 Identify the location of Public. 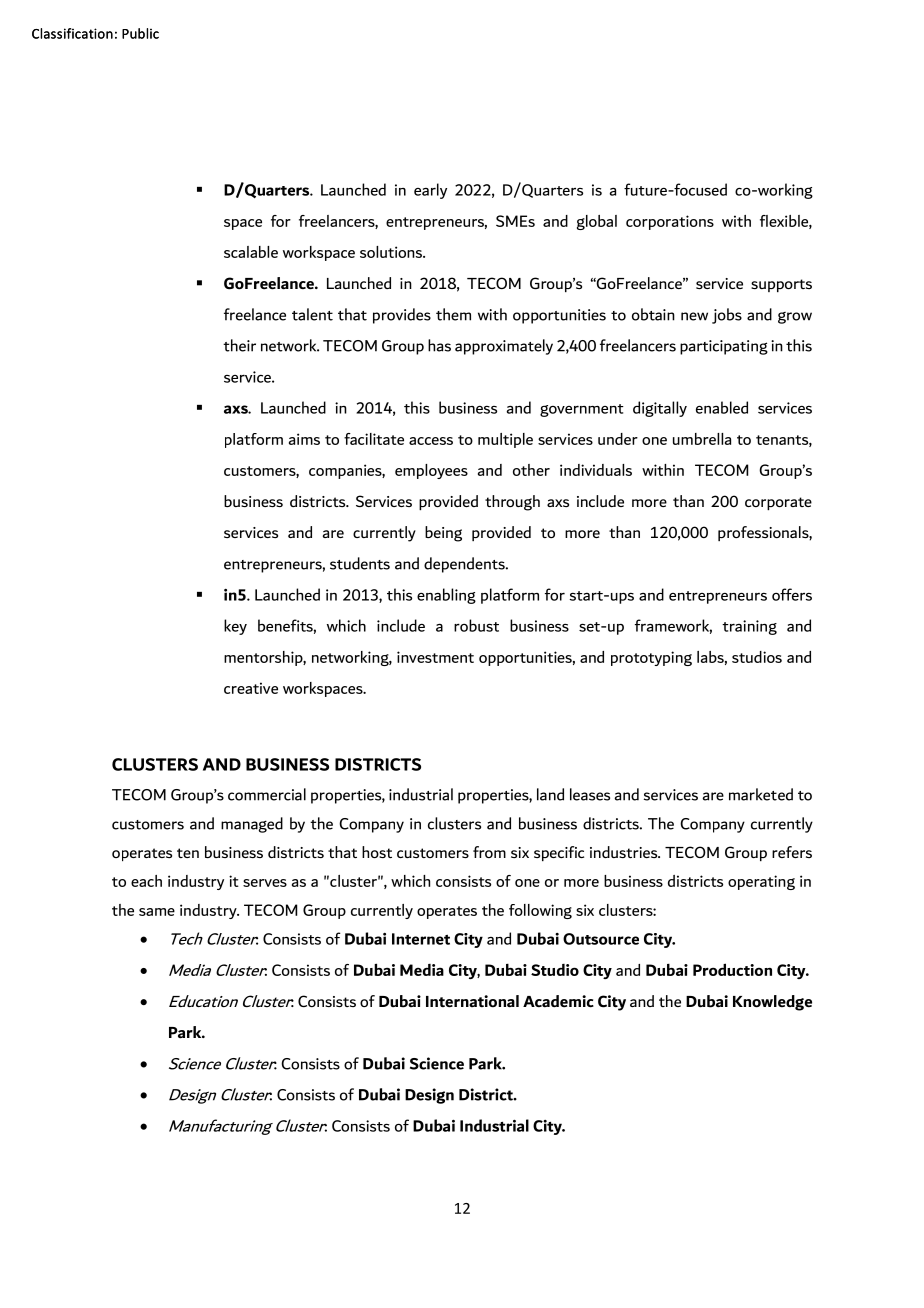
(140, 33).
